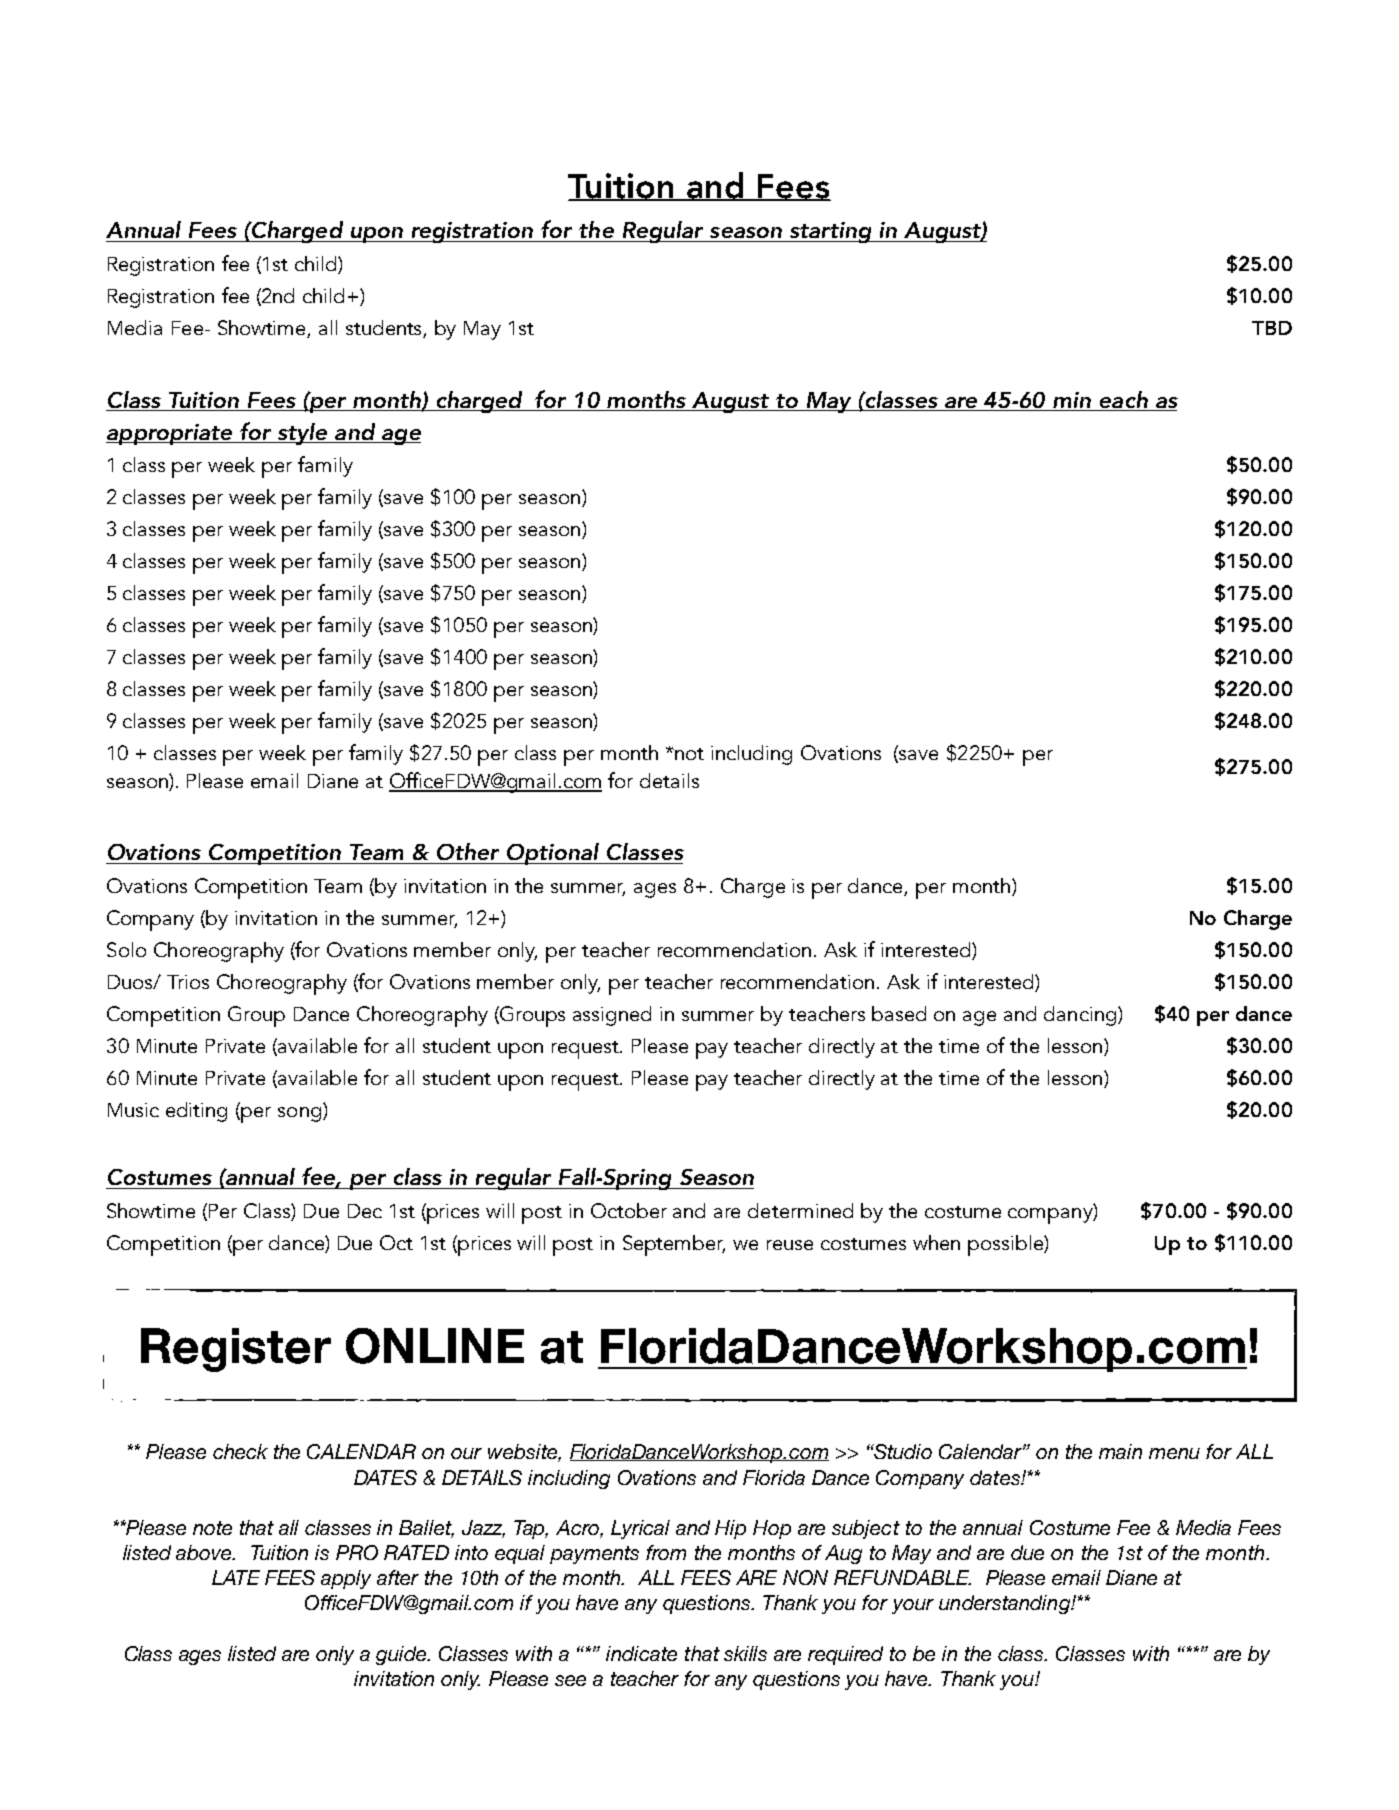 The height and width of the image is (1810, 1399). I want to click on skills, so click(745, 1653).
